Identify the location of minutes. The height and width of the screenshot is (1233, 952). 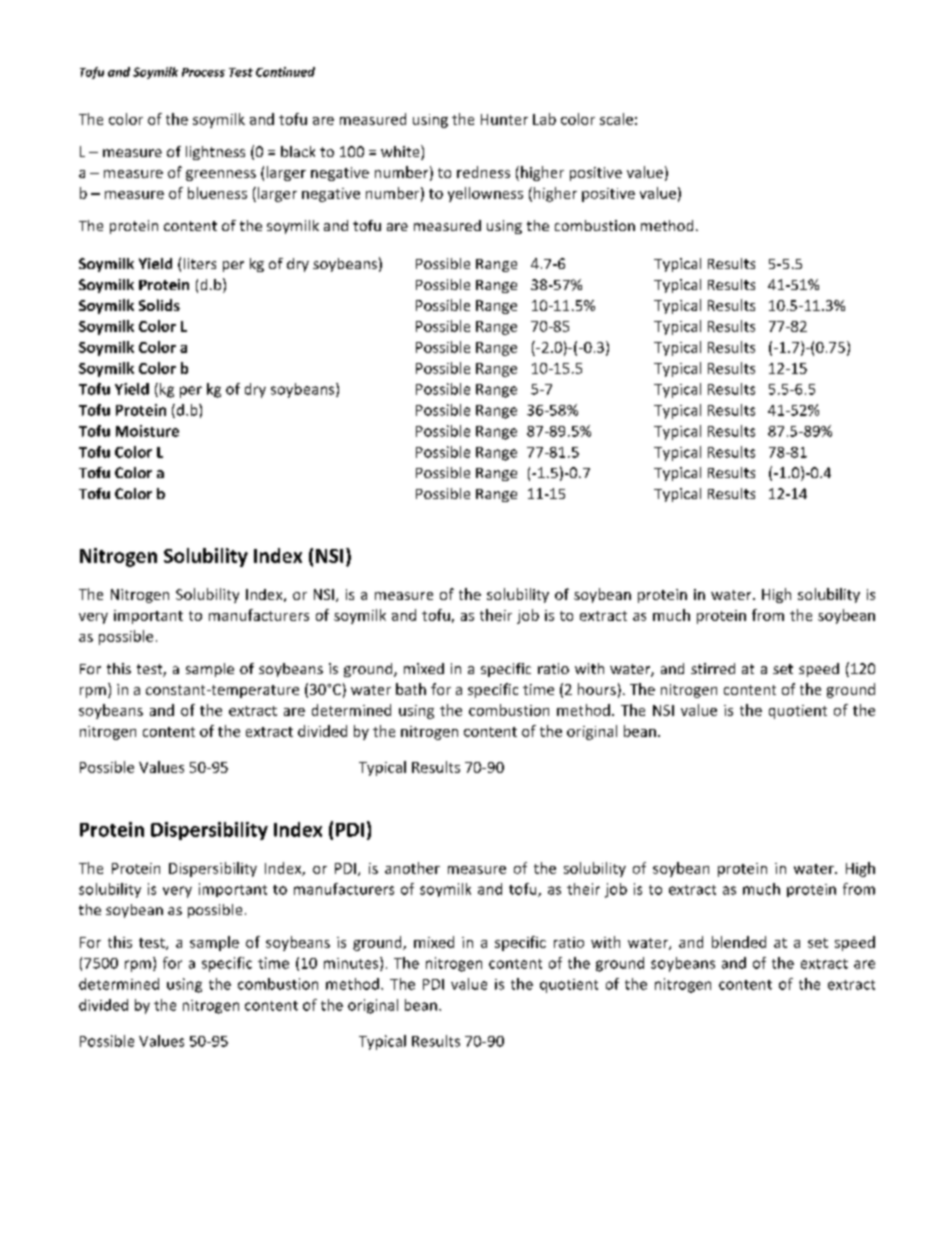
(352, 964).
